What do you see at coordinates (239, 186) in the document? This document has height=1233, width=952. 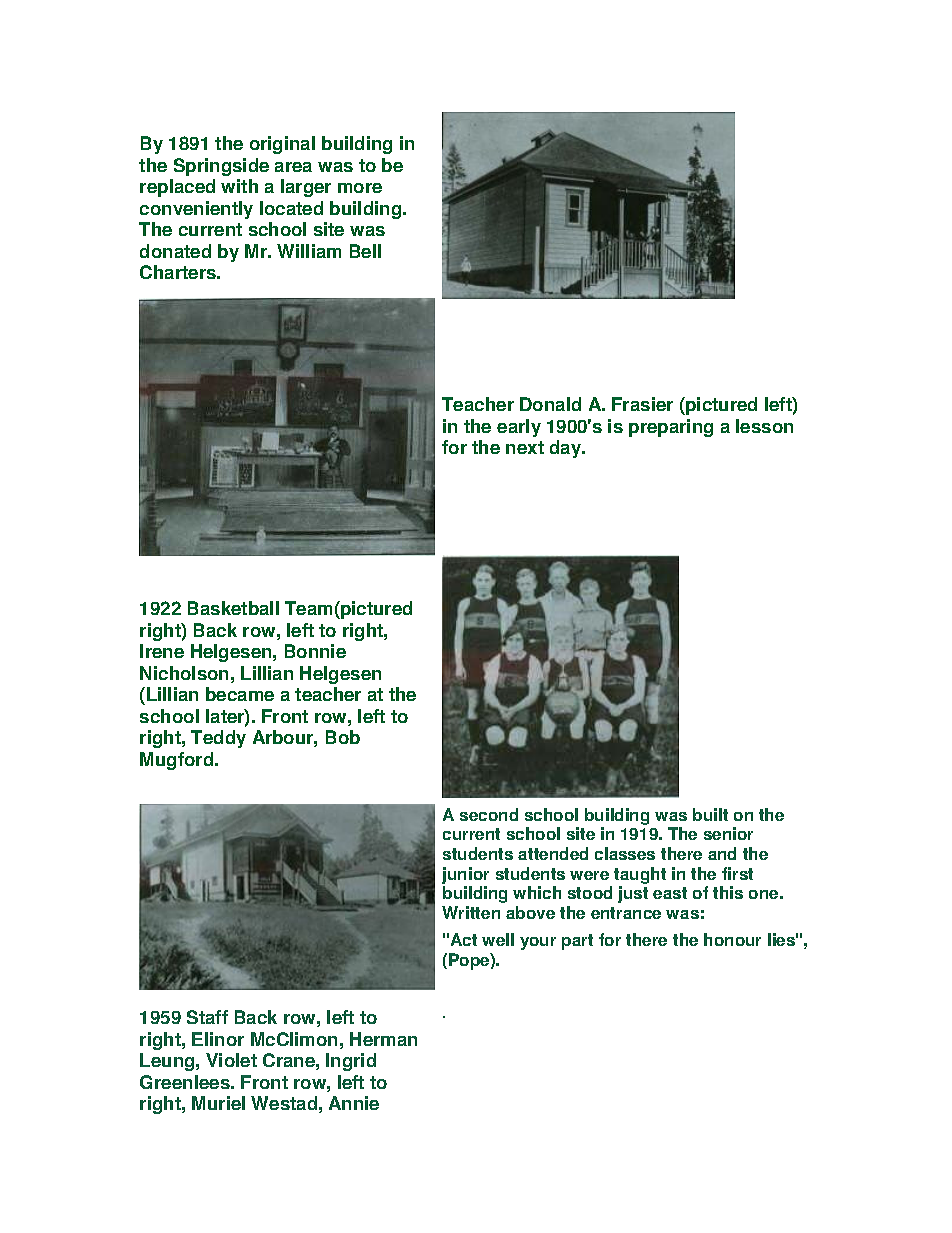 I see `with` at bounding box center [239, 186].
